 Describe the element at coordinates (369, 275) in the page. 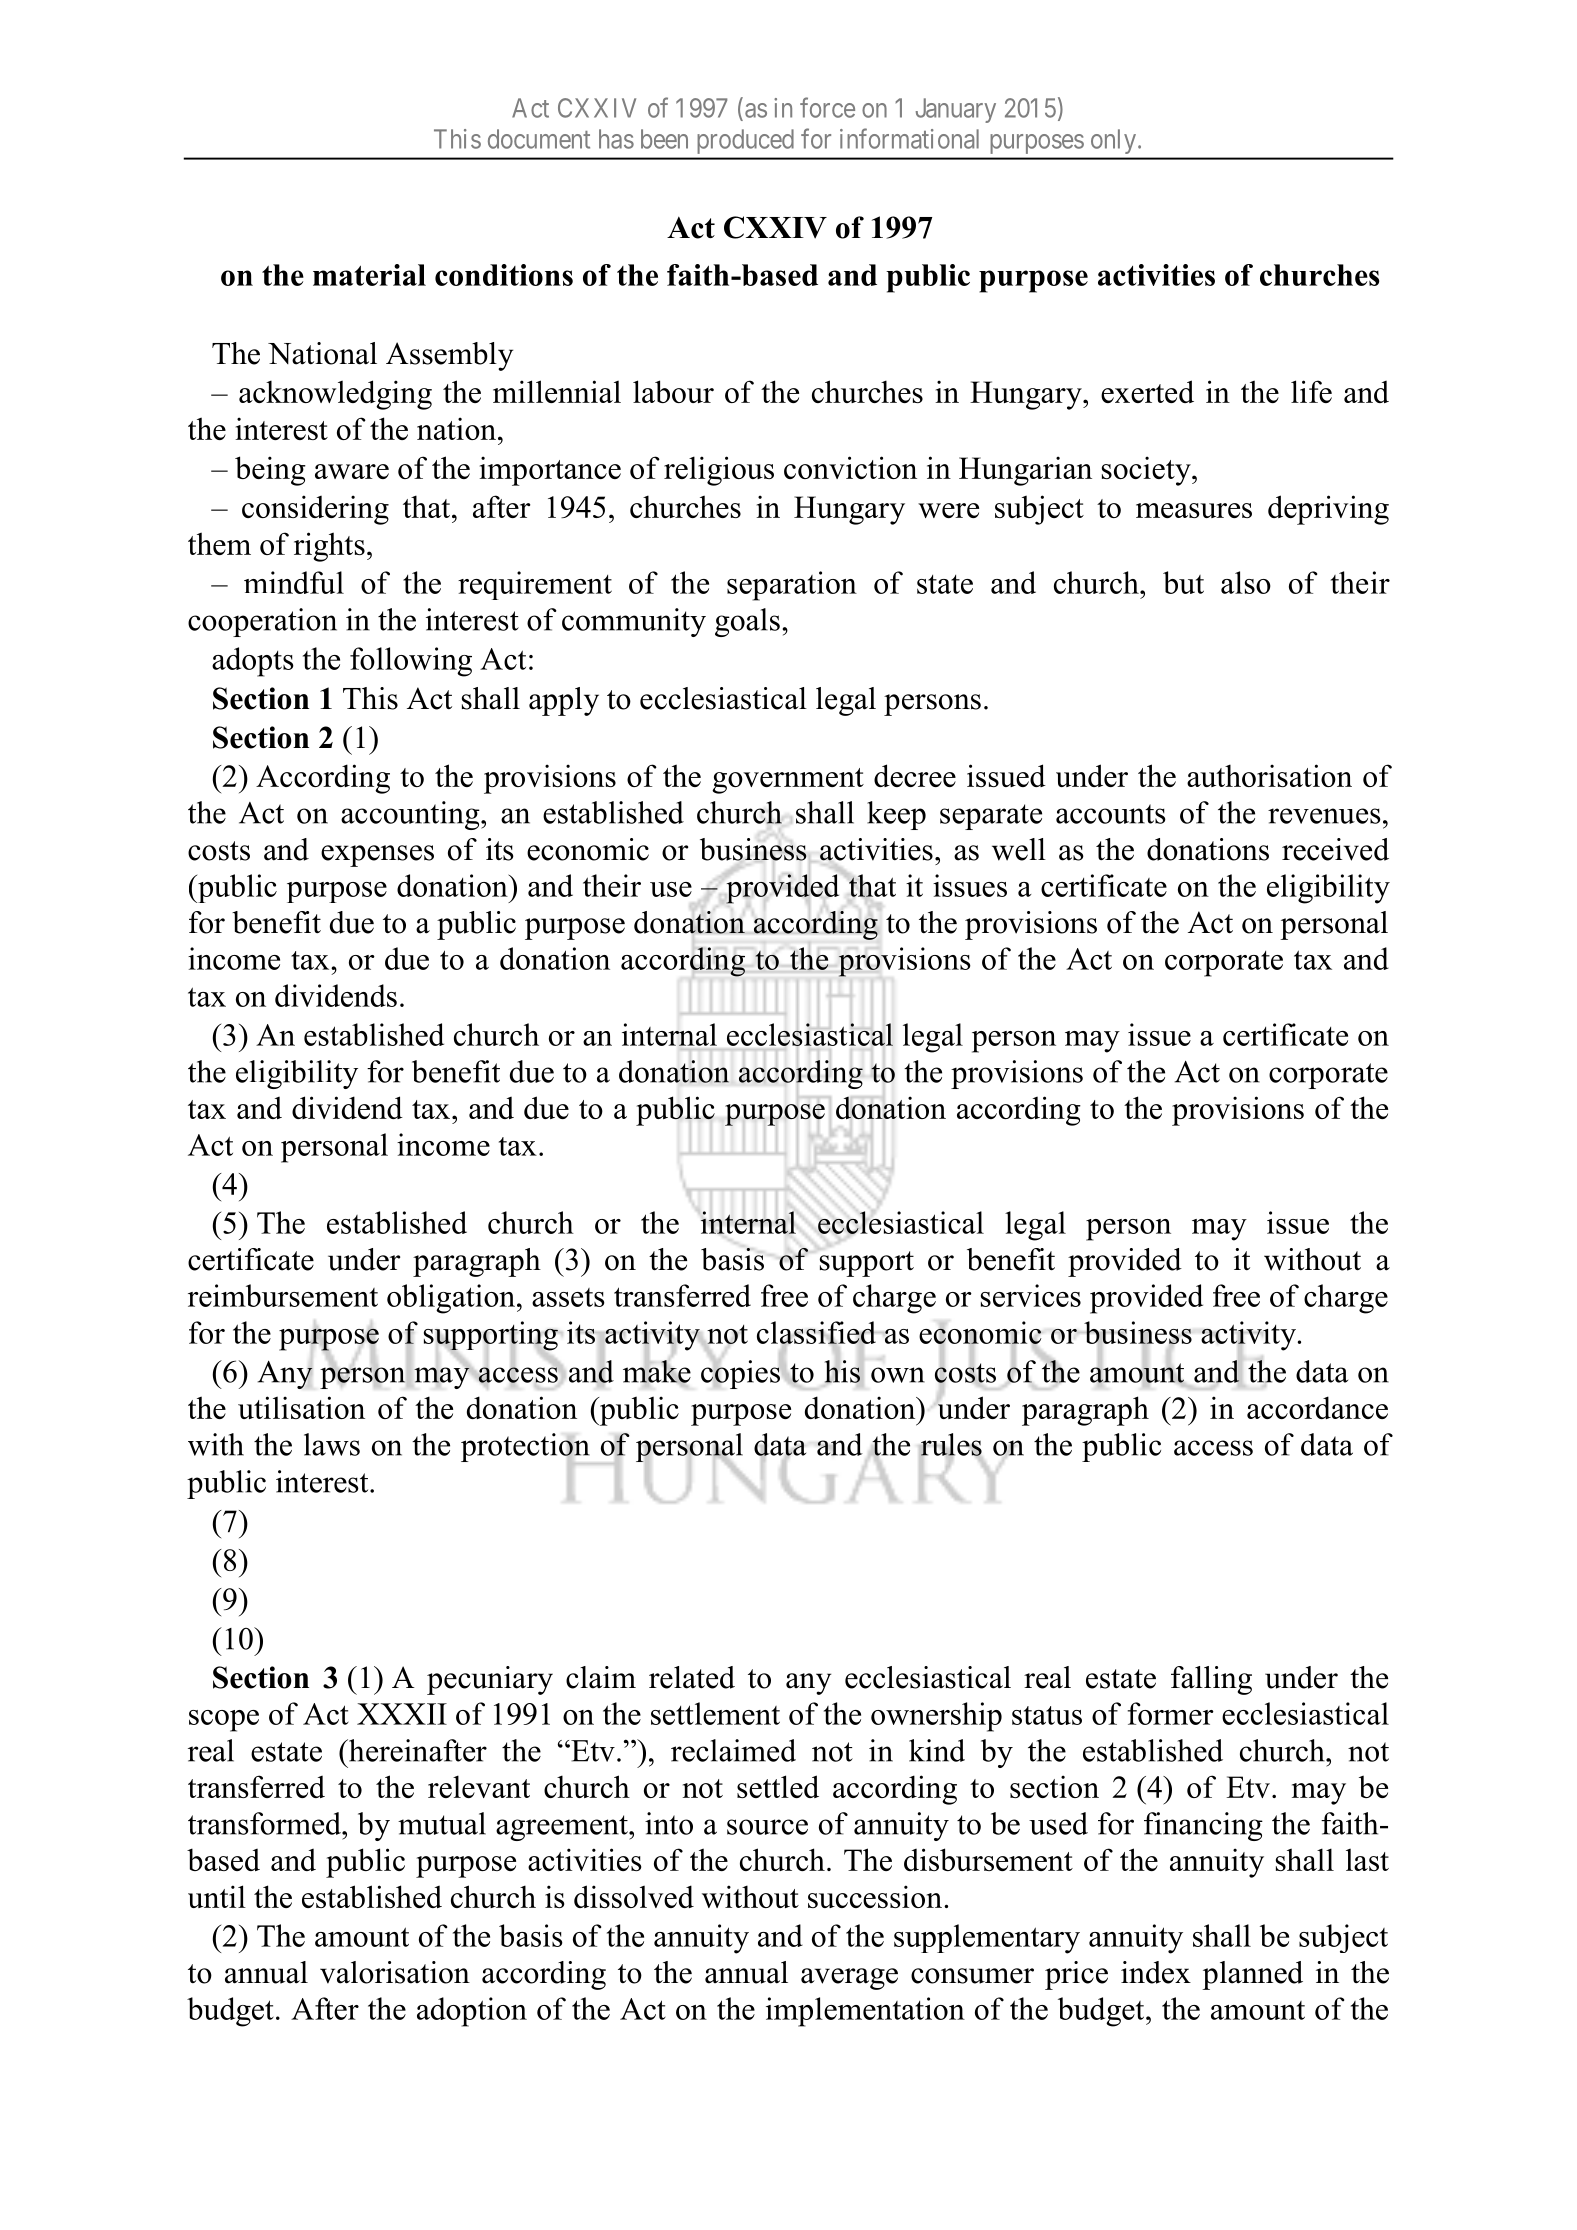

I see `material` at that location.
